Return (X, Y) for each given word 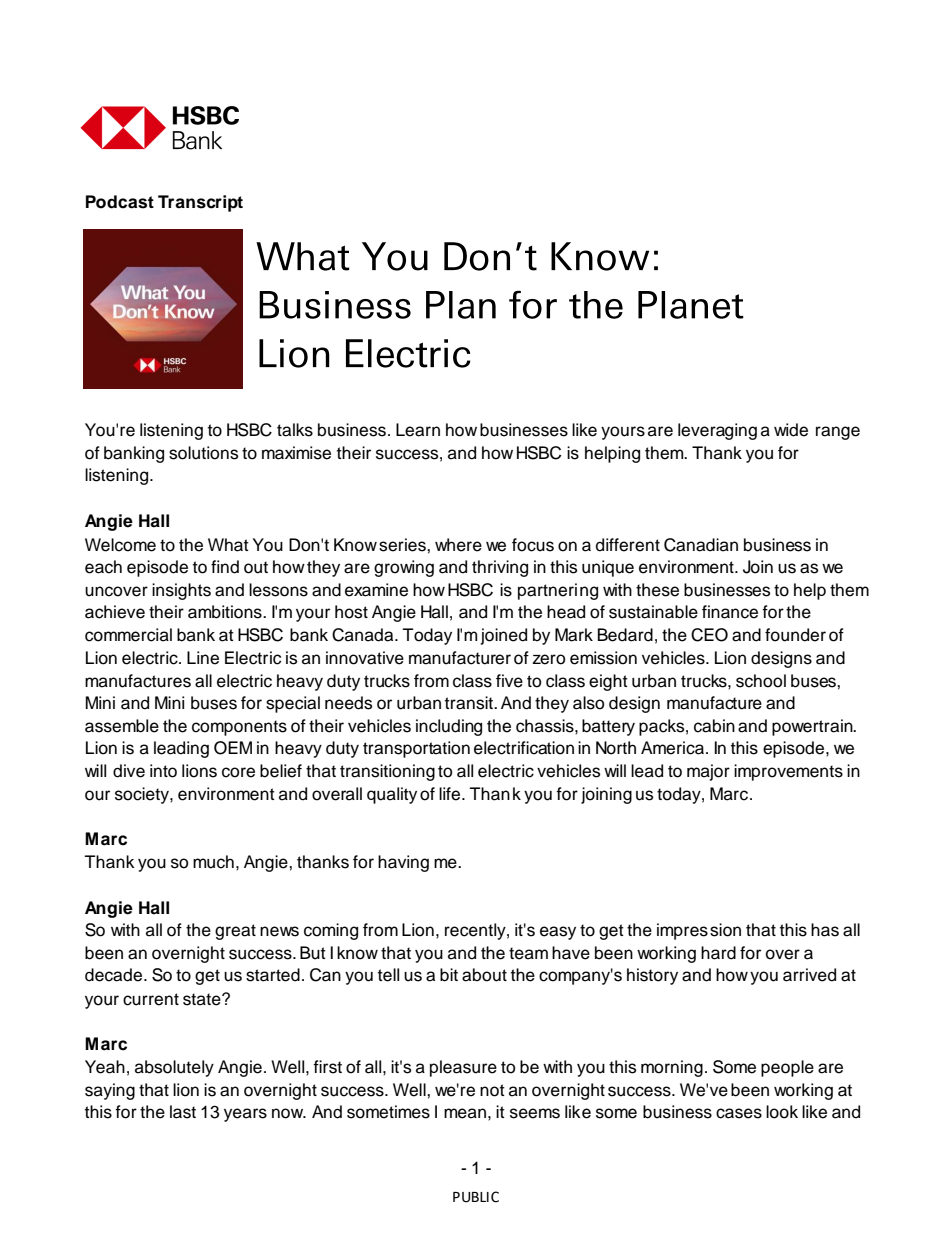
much (213, 862)
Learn (418, 430)
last (183, 1112)
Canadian (701, 545)
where (458, 545)
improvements (788, 772)
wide (791, 430)
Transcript (200, 203)
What (228, 545)
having (403, 863)
